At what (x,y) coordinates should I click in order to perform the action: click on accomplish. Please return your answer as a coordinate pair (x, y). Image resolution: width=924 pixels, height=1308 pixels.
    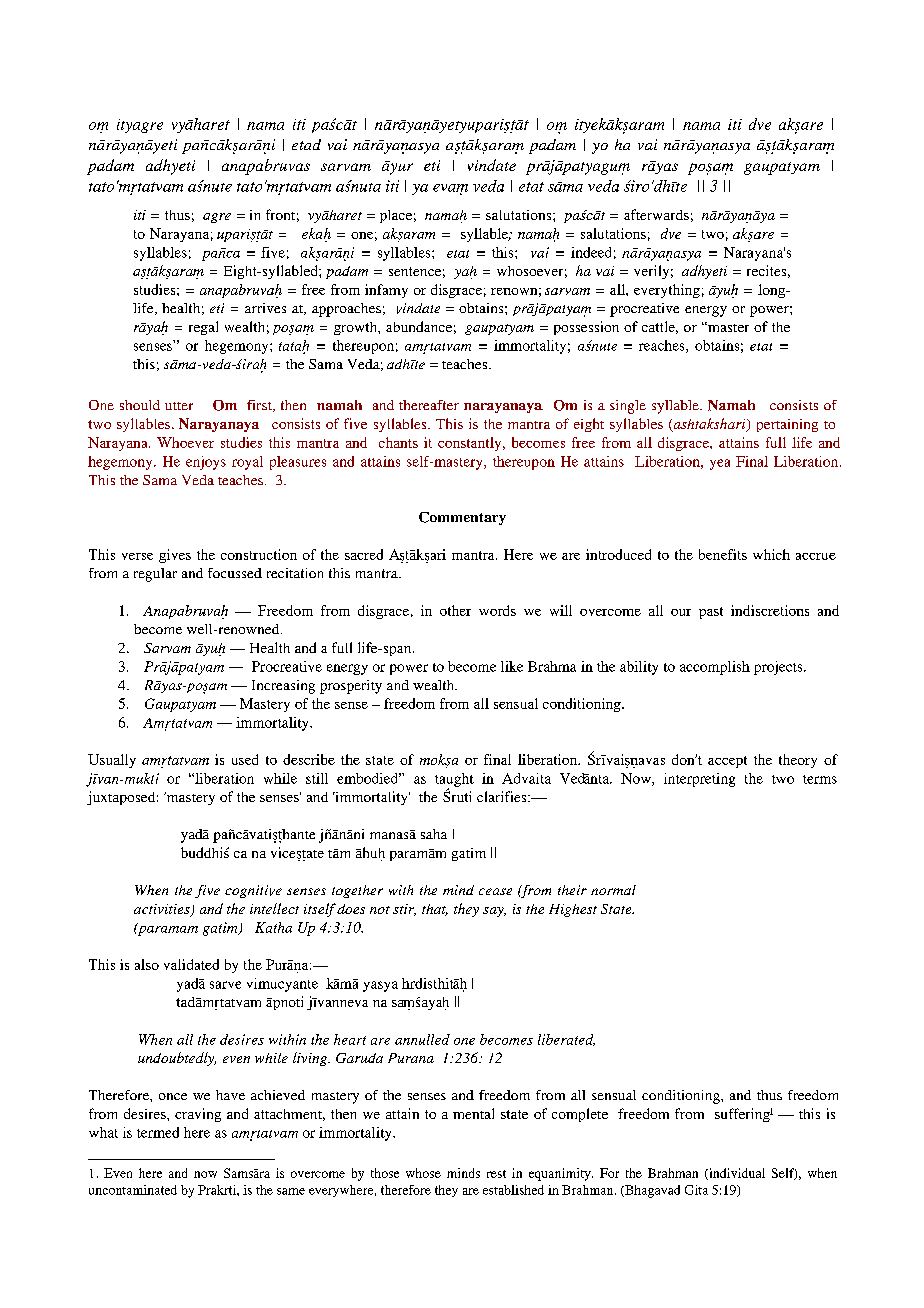
    Looking at the image, I should click on (715, 668).
